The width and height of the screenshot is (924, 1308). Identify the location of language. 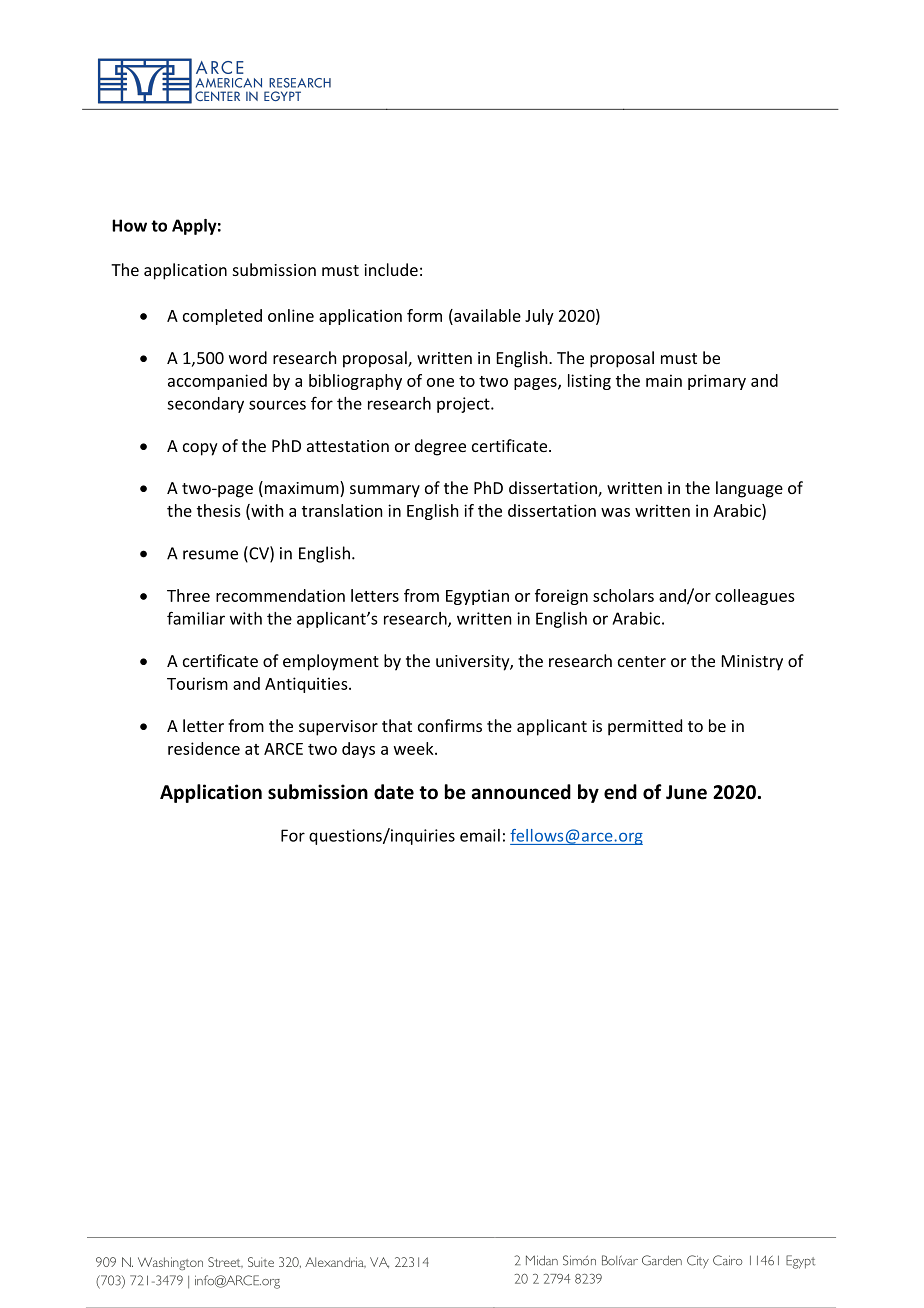
(749, 489).
